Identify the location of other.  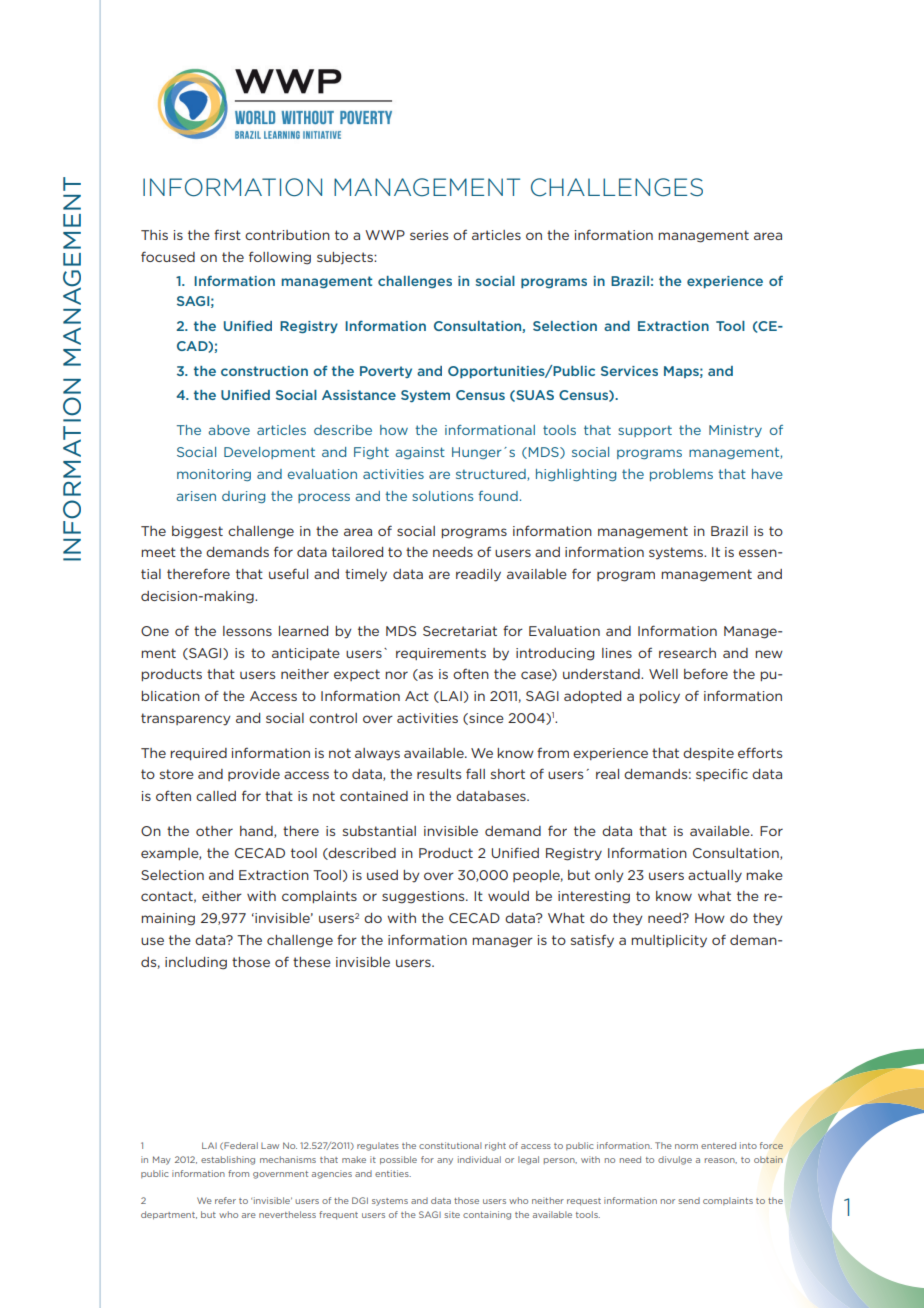
(214, 831).
